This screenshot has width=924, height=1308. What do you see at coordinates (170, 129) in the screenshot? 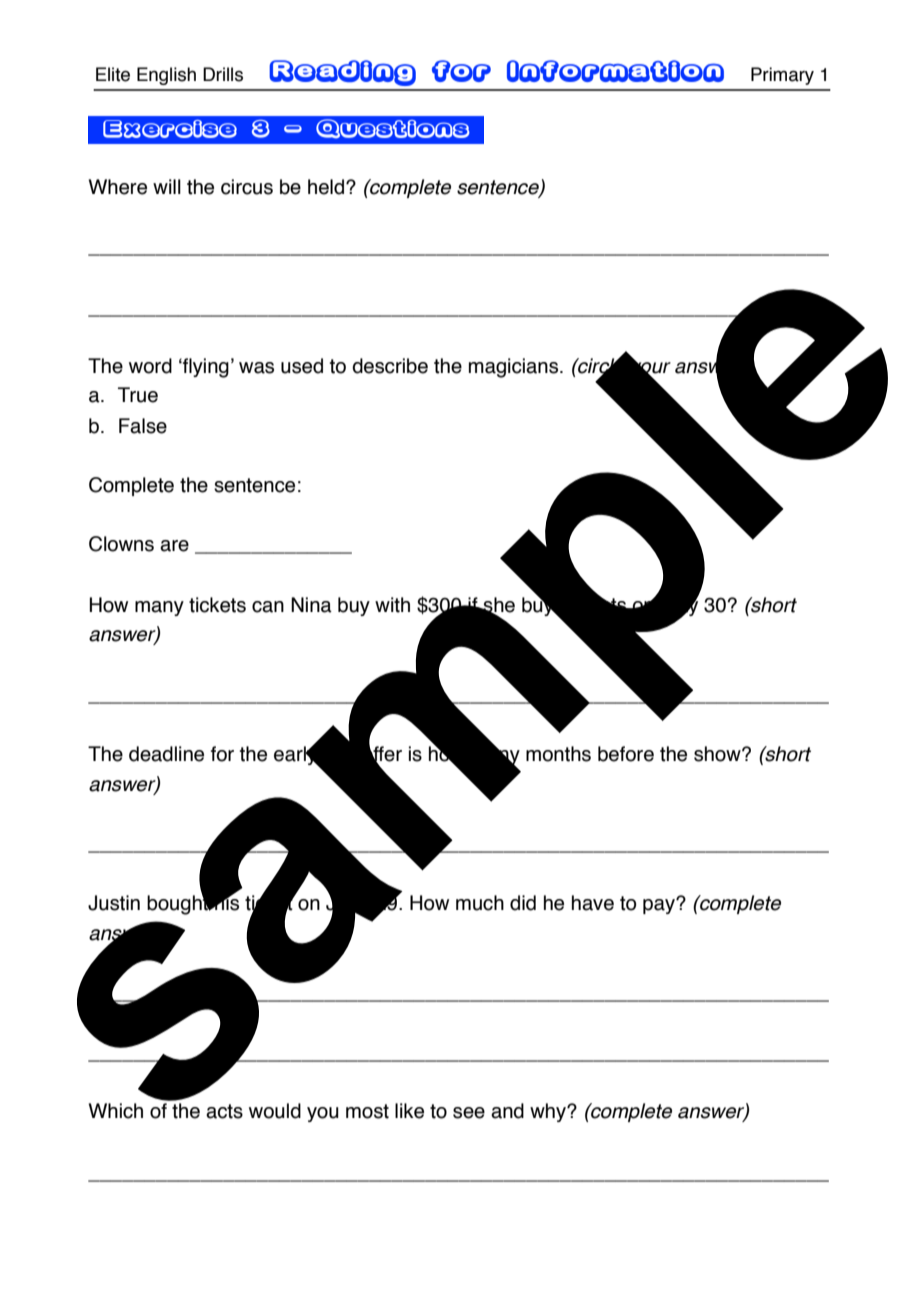
I see `Exercise` at bounding box center [170, 129].
